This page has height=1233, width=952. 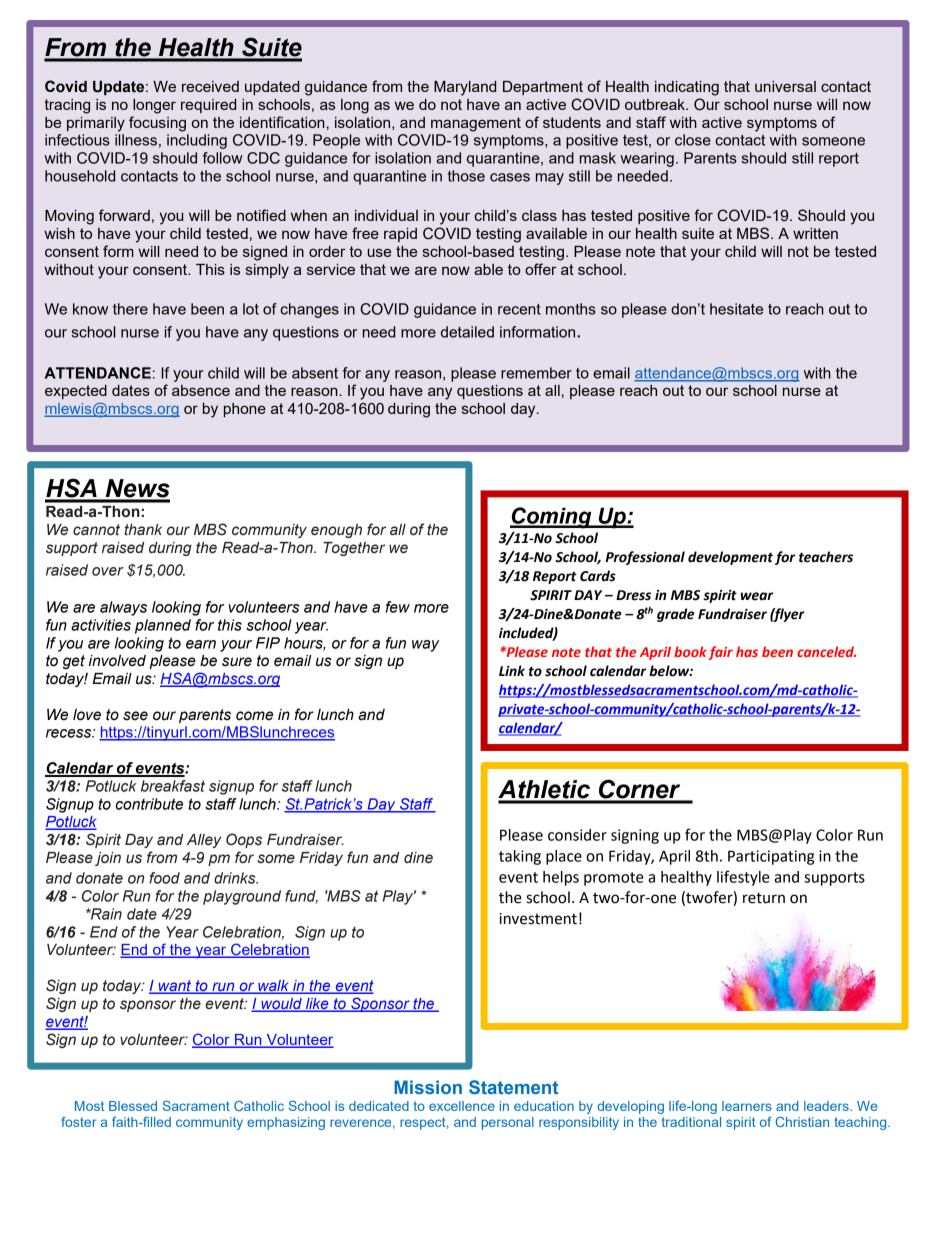 I want to click on development, so click(x=730, y=558).
